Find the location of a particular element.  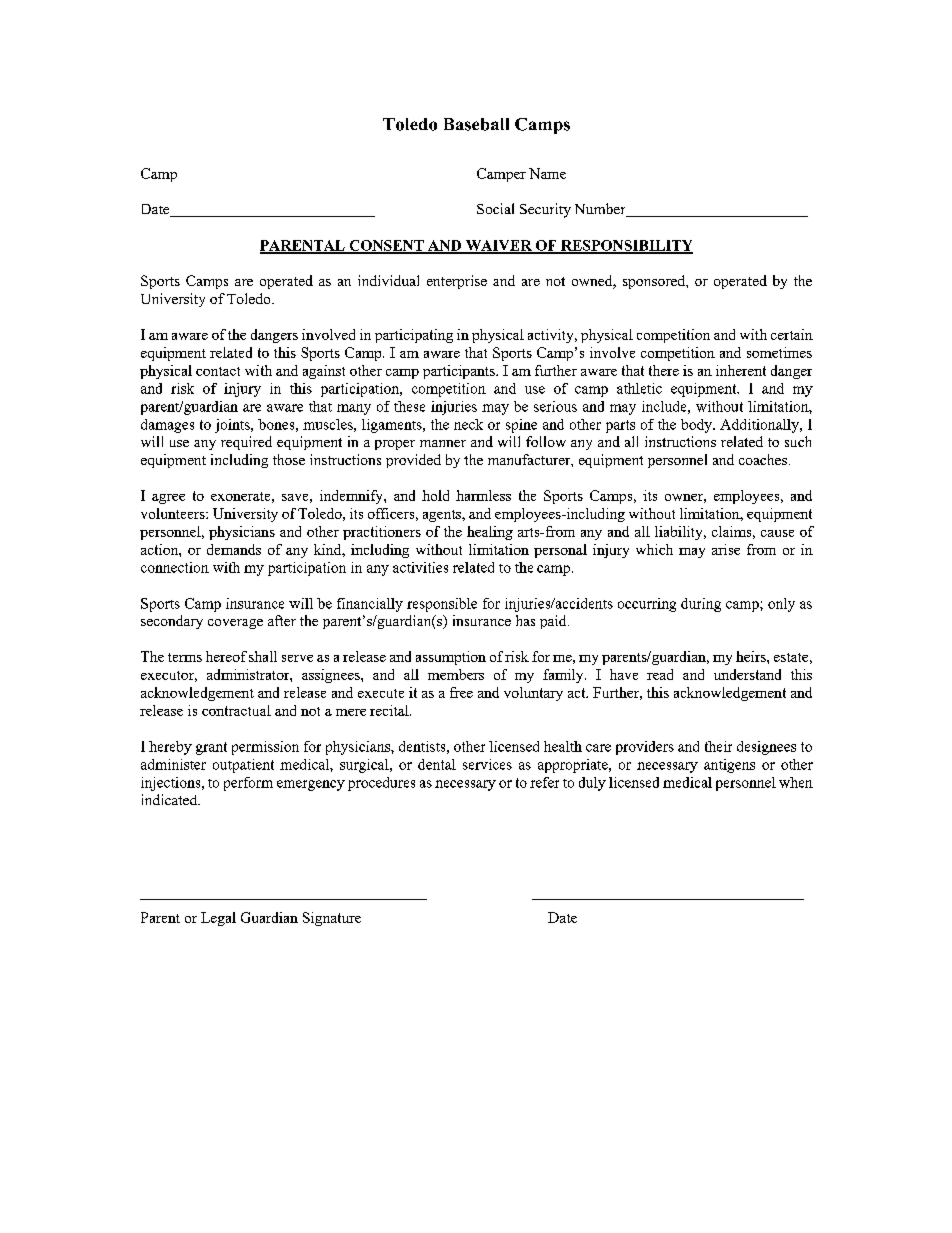

Legal is located at coordinates (218, 919).
